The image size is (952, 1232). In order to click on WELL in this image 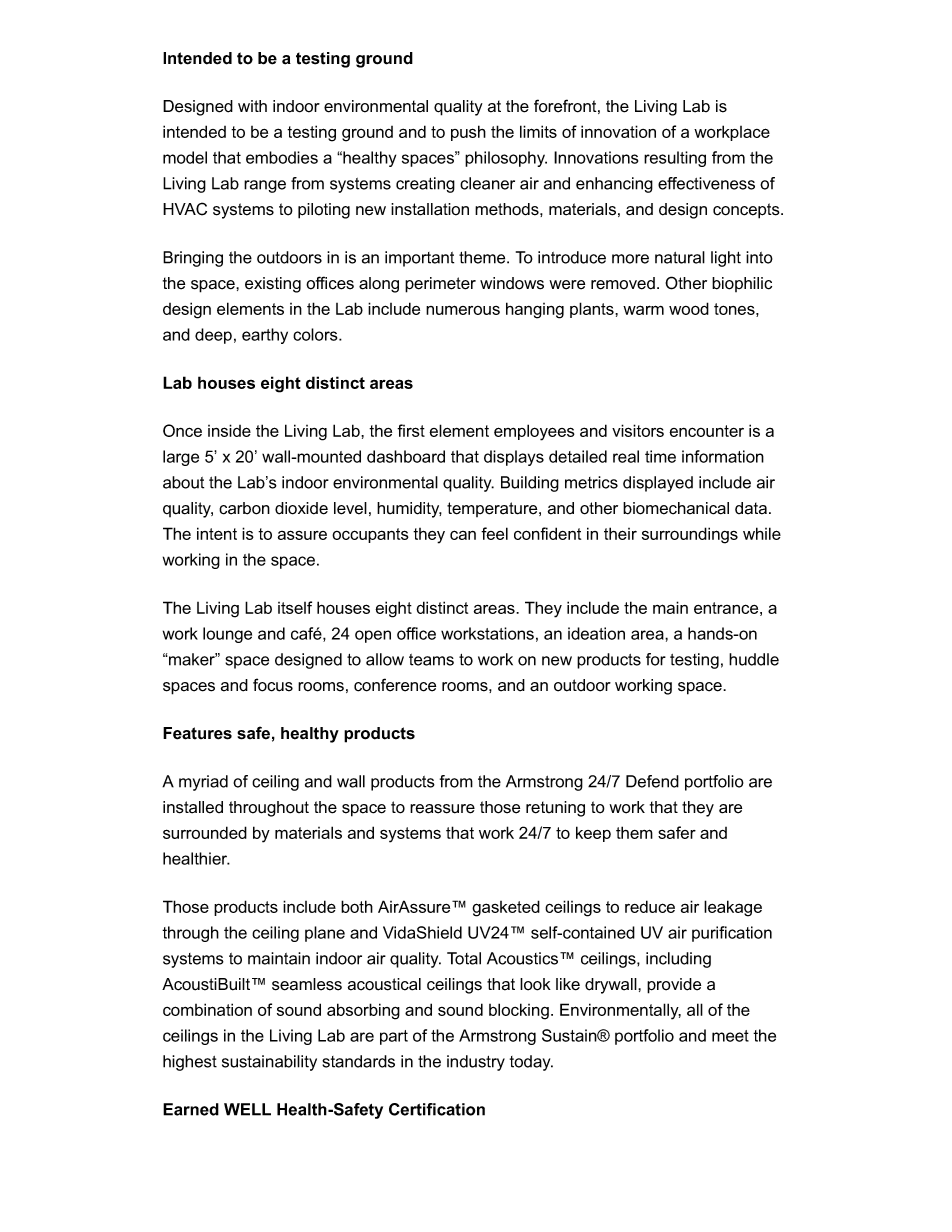, I will do `click(247, 1109)`.
